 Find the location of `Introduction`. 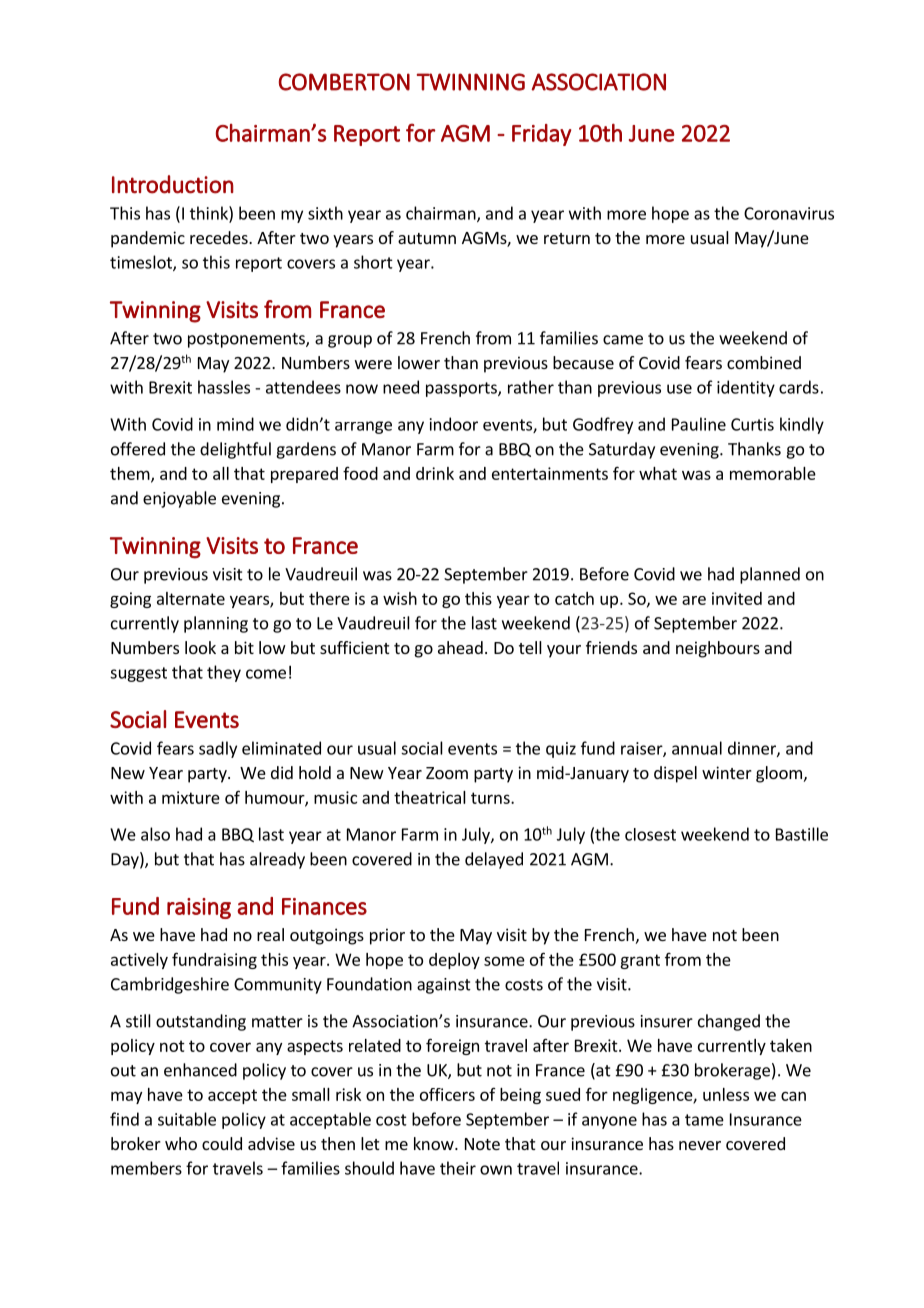

Introduction is located at coordinates (173, 184).
